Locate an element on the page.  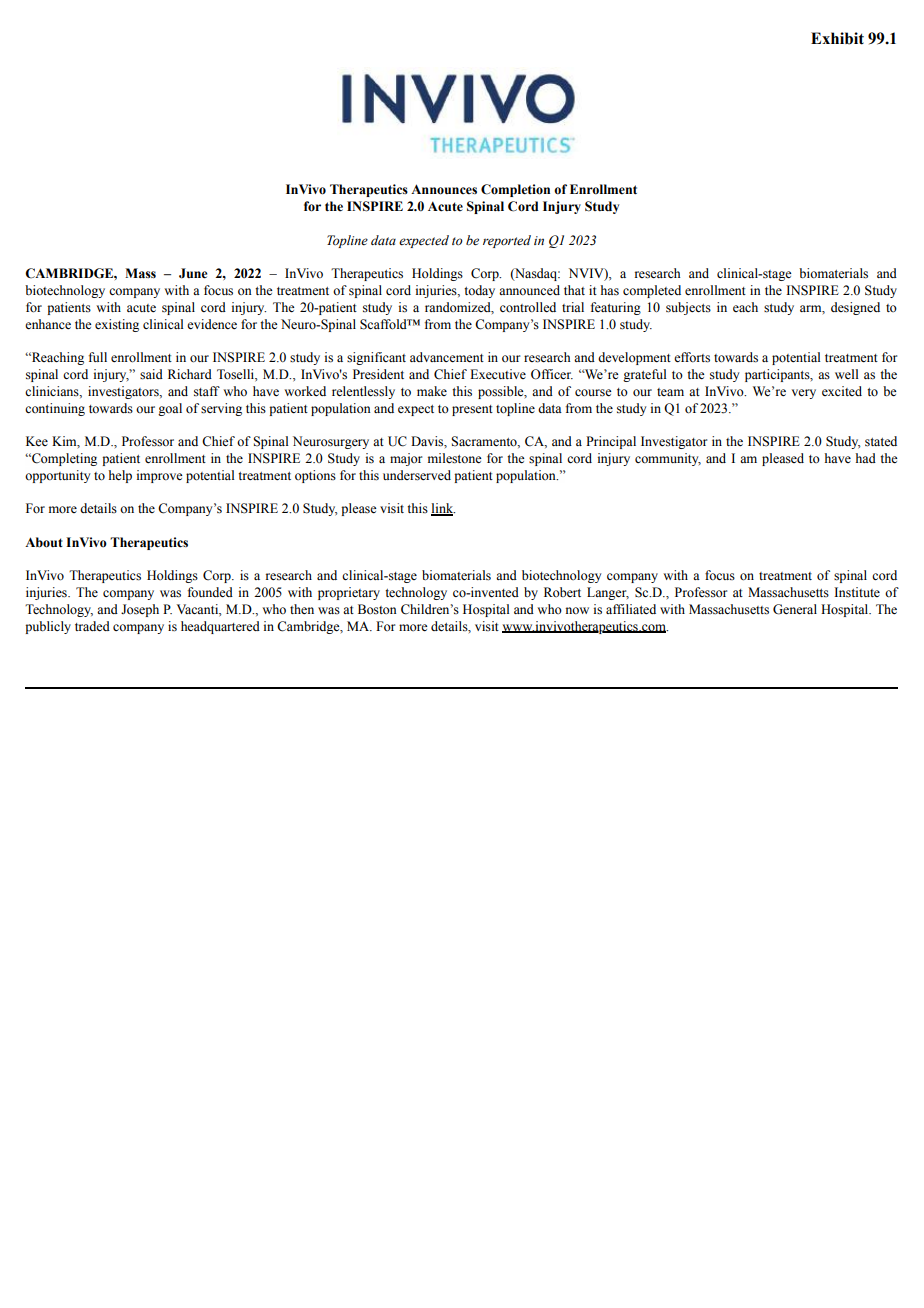
very is located at coordinates (804, 394).
